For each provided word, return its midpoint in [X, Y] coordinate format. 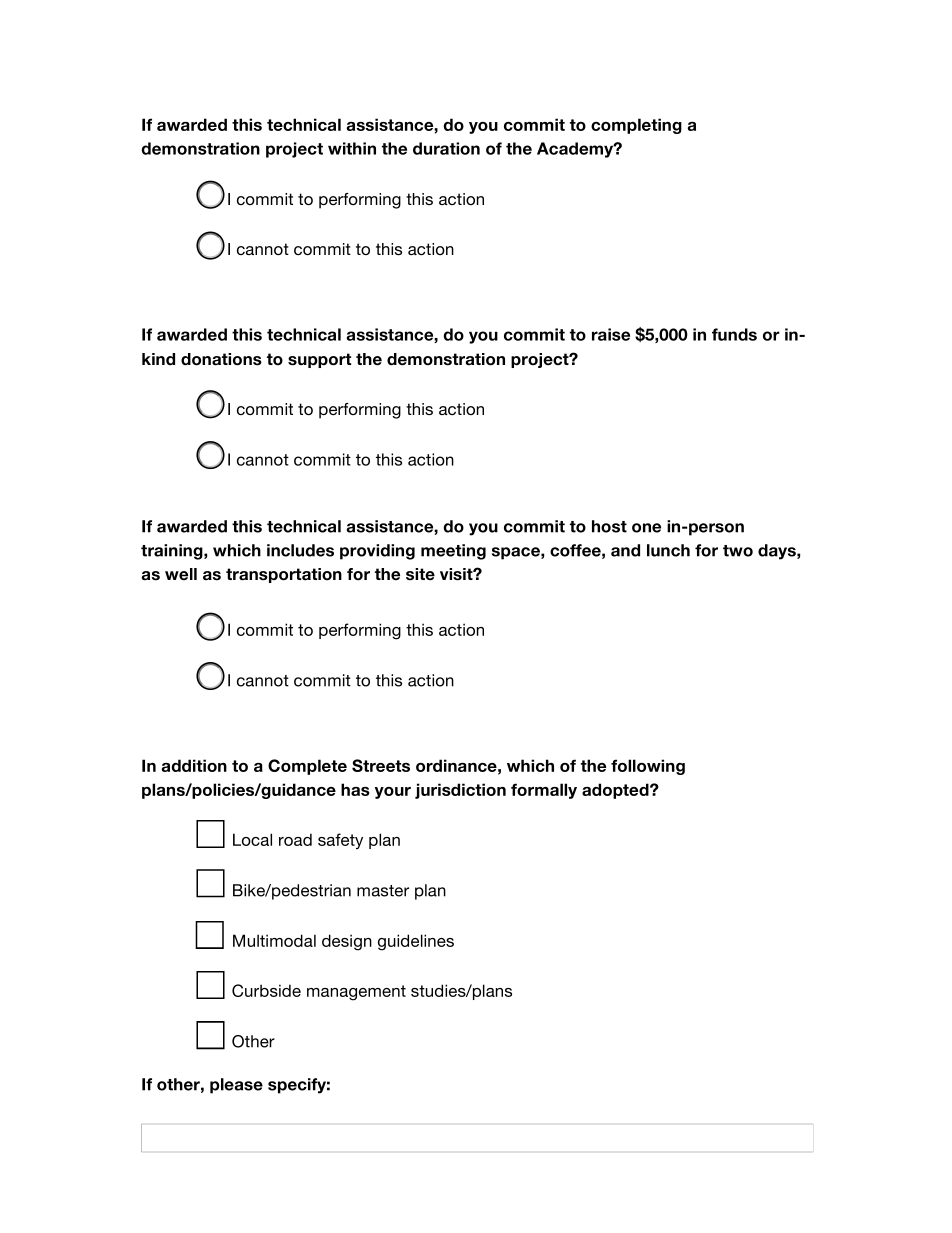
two [738, 551]
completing [636, 126]
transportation [284, 575]
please [236, 1086]
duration [446, 148]
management [356, 993]
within [352, 148]
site [420, 574]
